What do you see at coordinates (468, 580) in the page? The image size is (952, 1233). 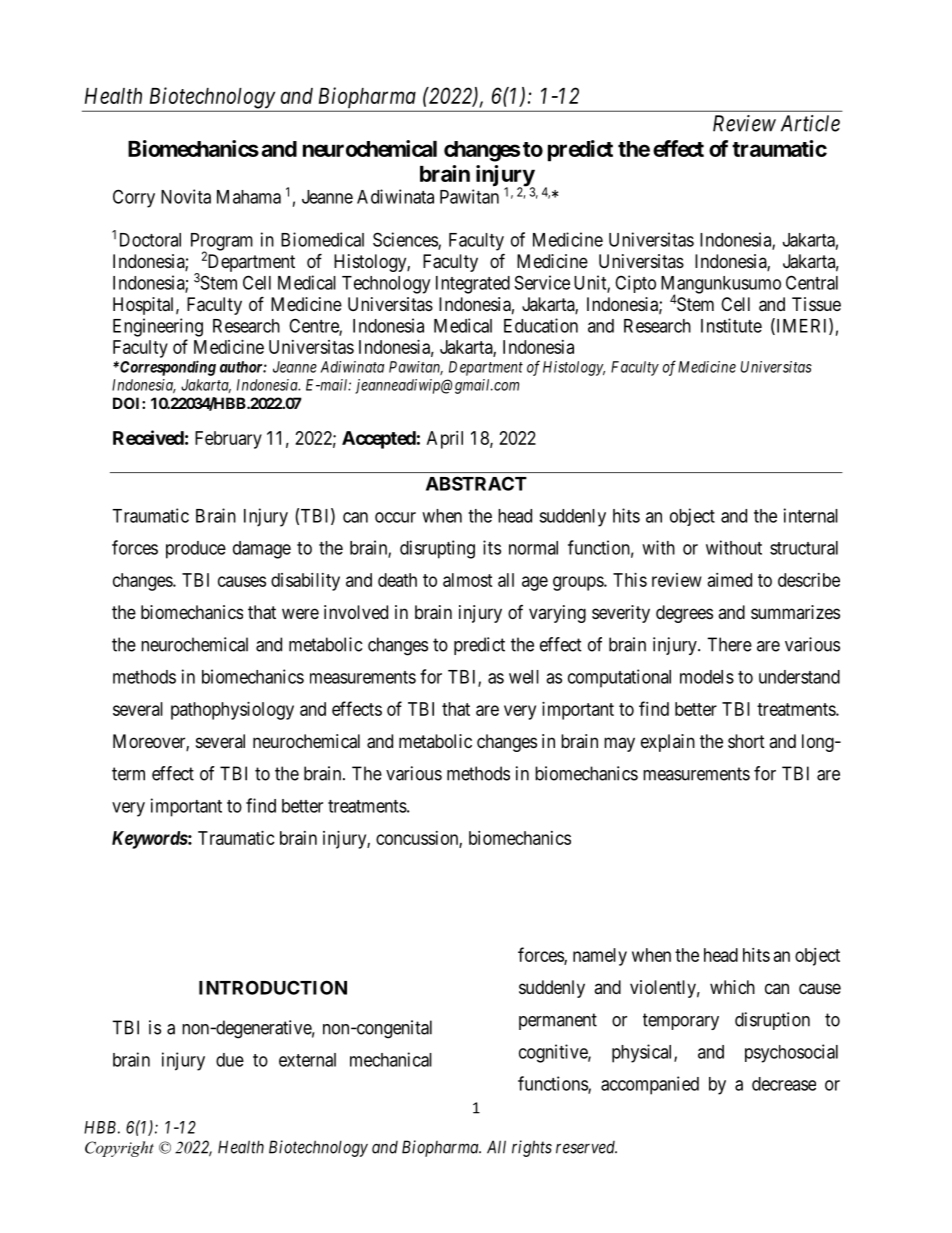 I see `almost` at bounding box center [468, 580].
